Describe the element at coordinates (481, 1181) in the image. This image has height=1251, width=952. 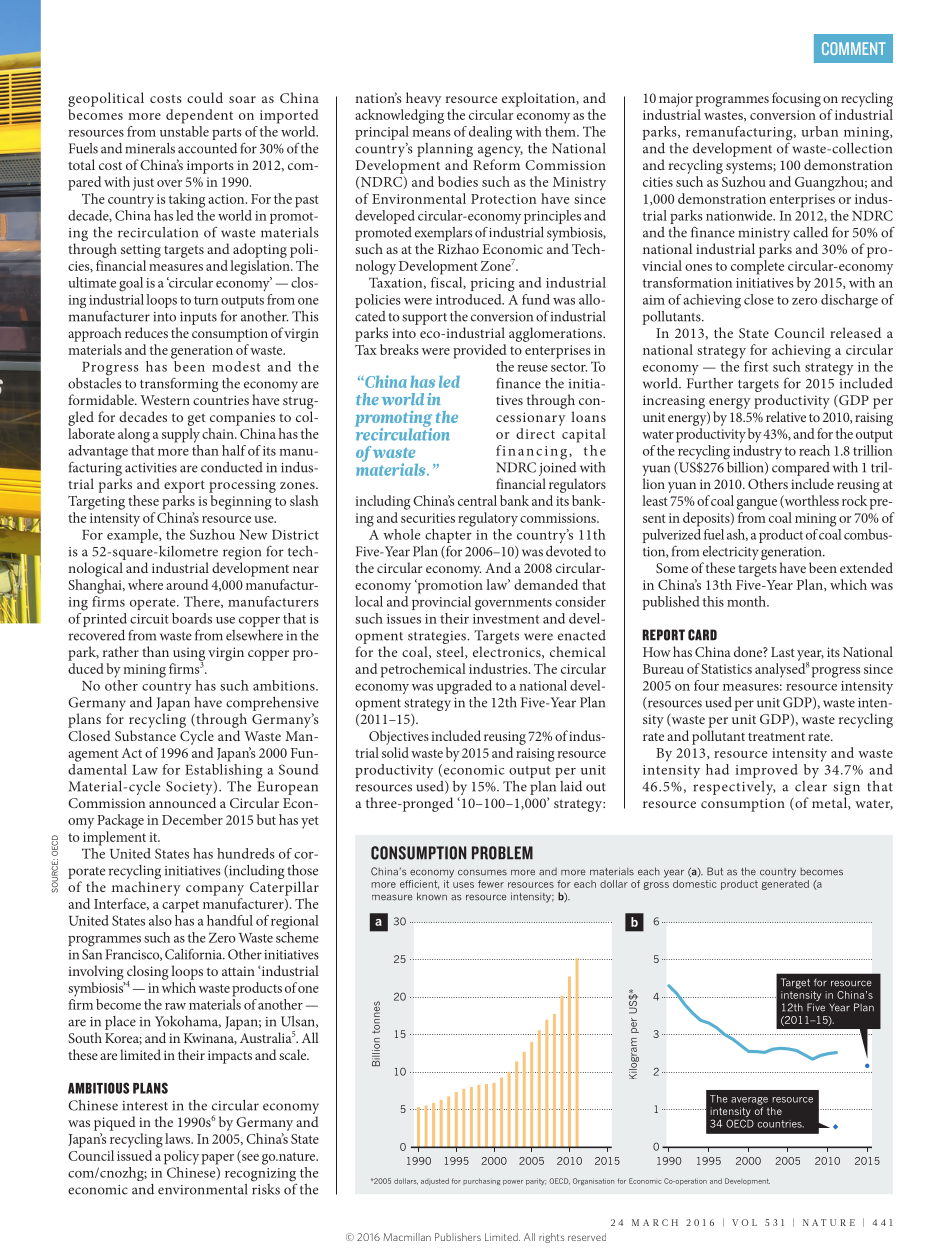
I see `purchasing` at that location.
